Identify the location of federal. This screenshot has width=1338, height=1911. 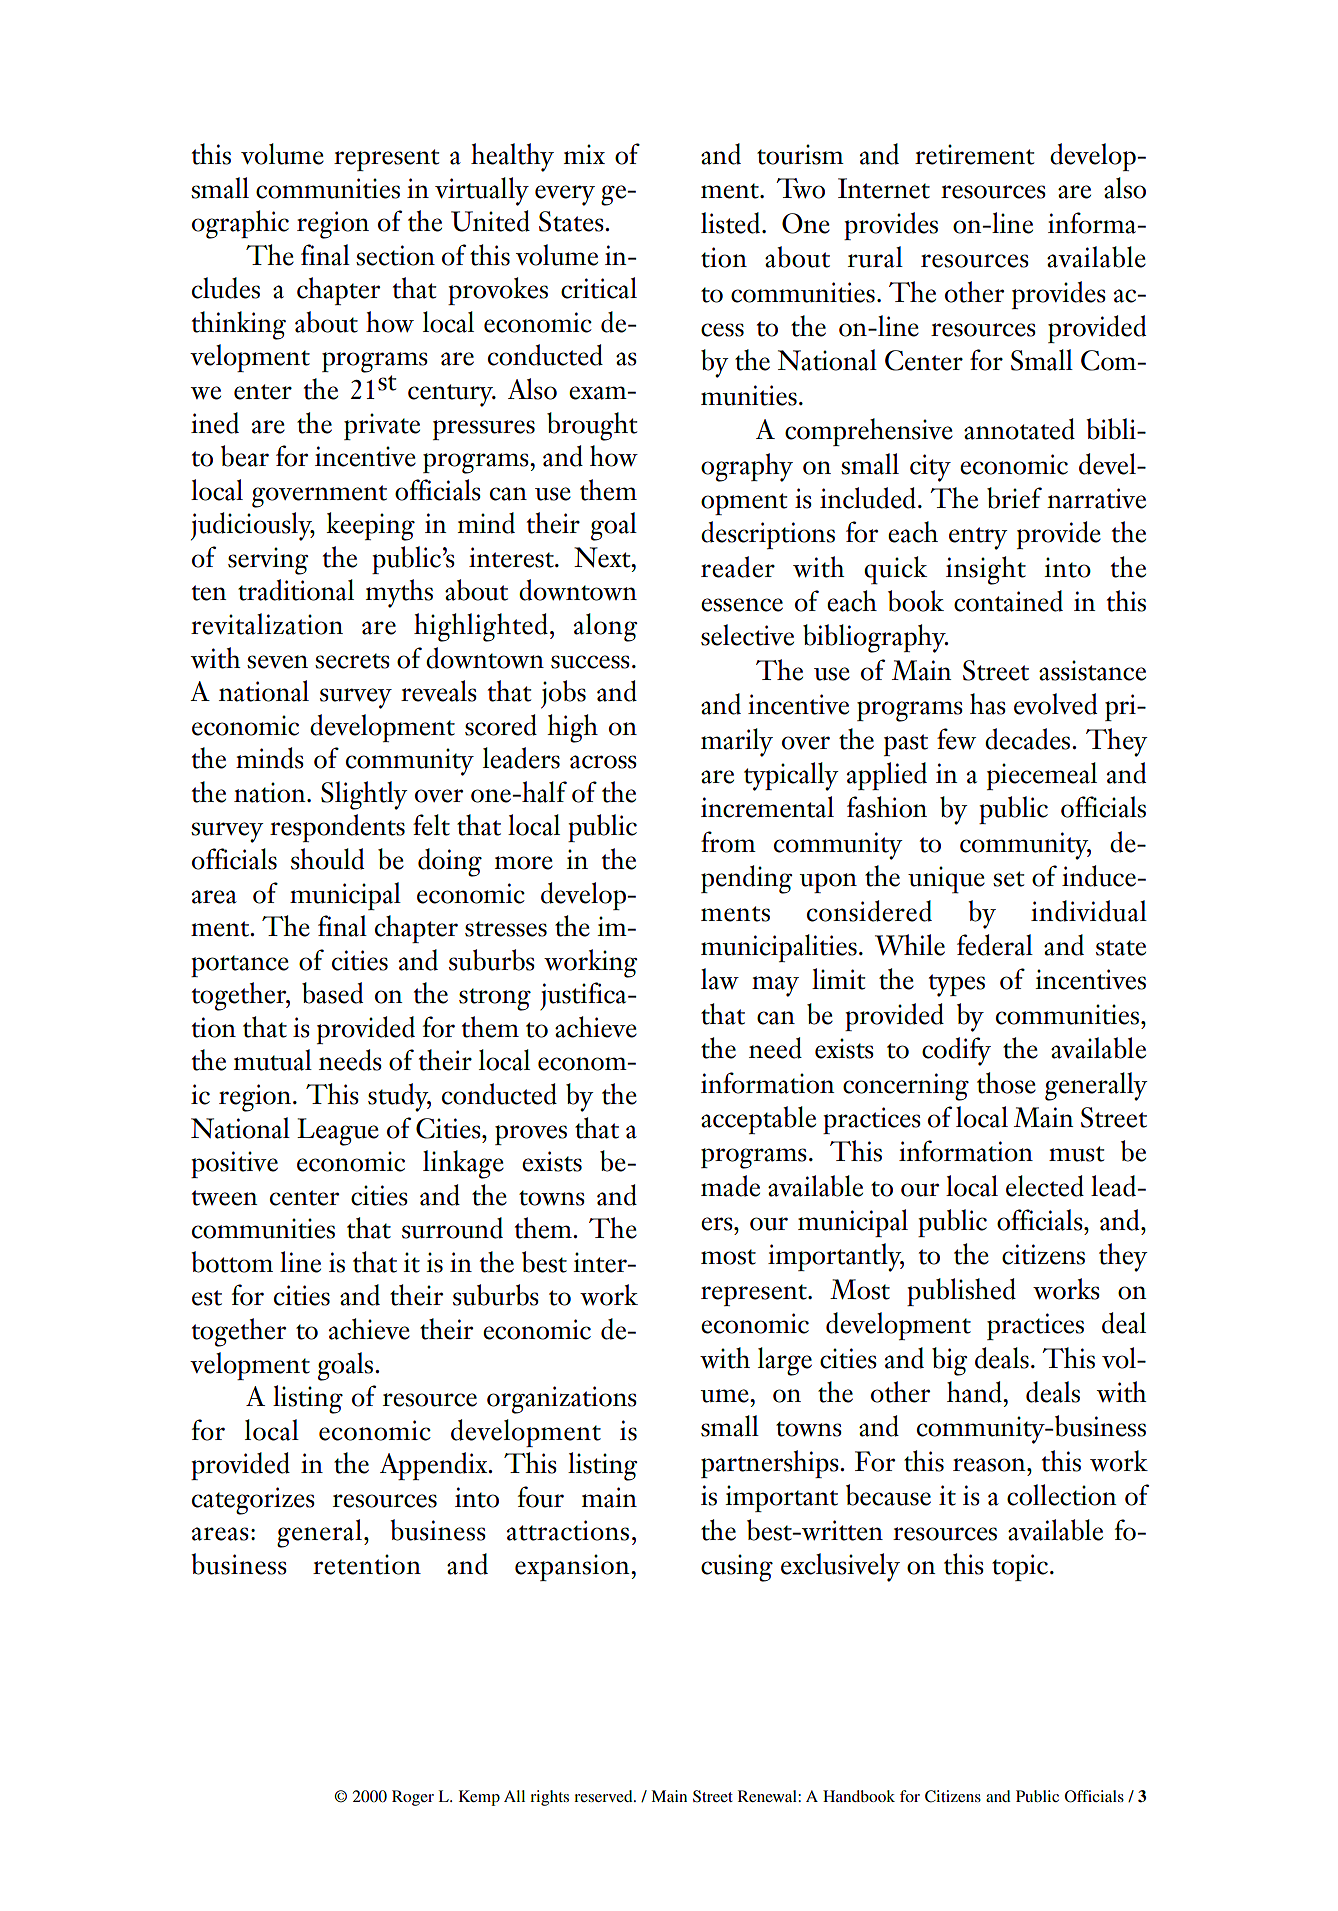
(995, 945).
